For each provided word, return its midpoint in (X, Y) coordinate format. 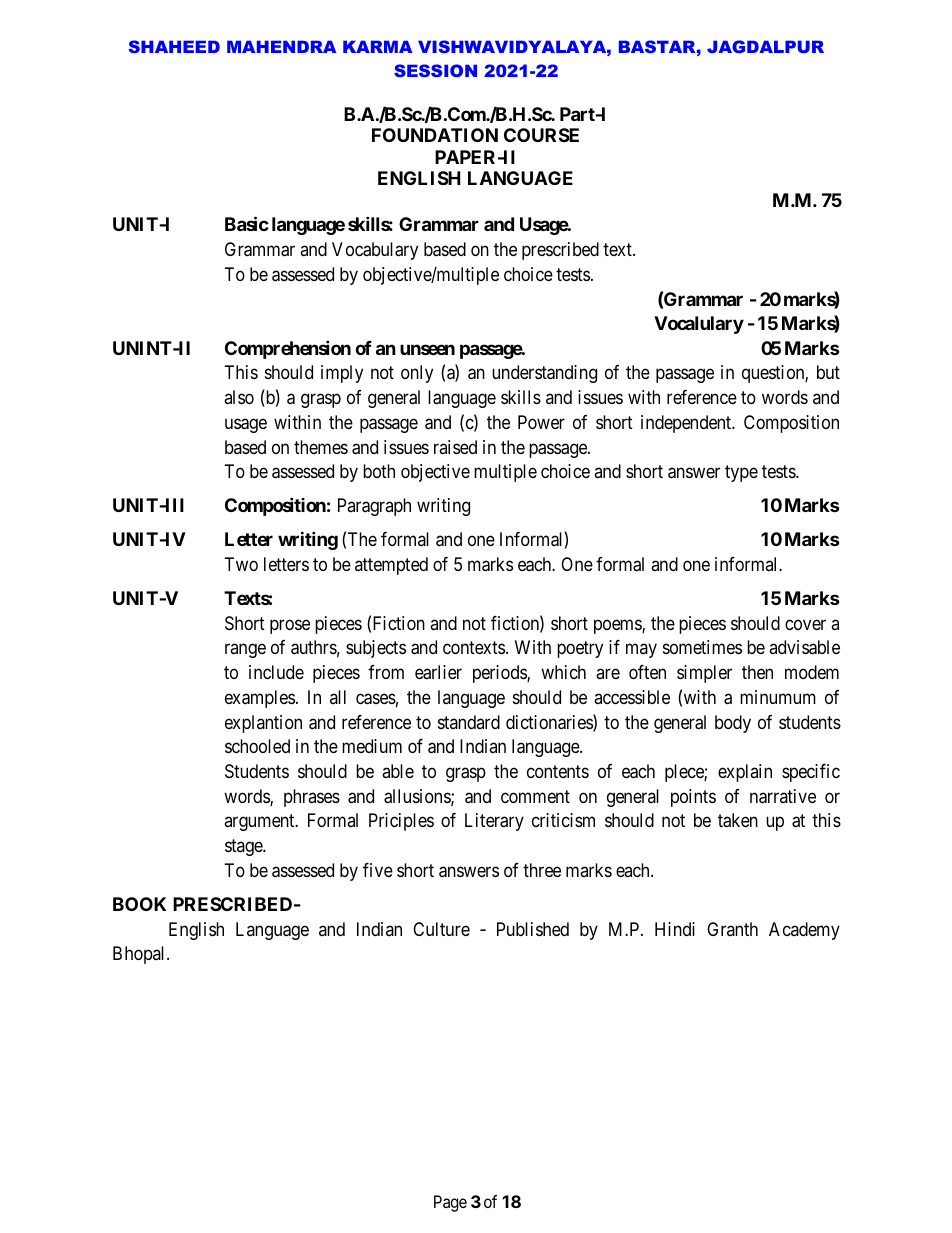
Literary (494, 822)
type (741, 473)
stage (244, 847)
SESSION (435, 70)
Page (450, 1203)
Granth (732, 929)
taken (738, 820)
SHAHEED (174, 46)
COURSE (541, 135)
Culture (441, 929)
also (239, 397)
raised (455, 447)
